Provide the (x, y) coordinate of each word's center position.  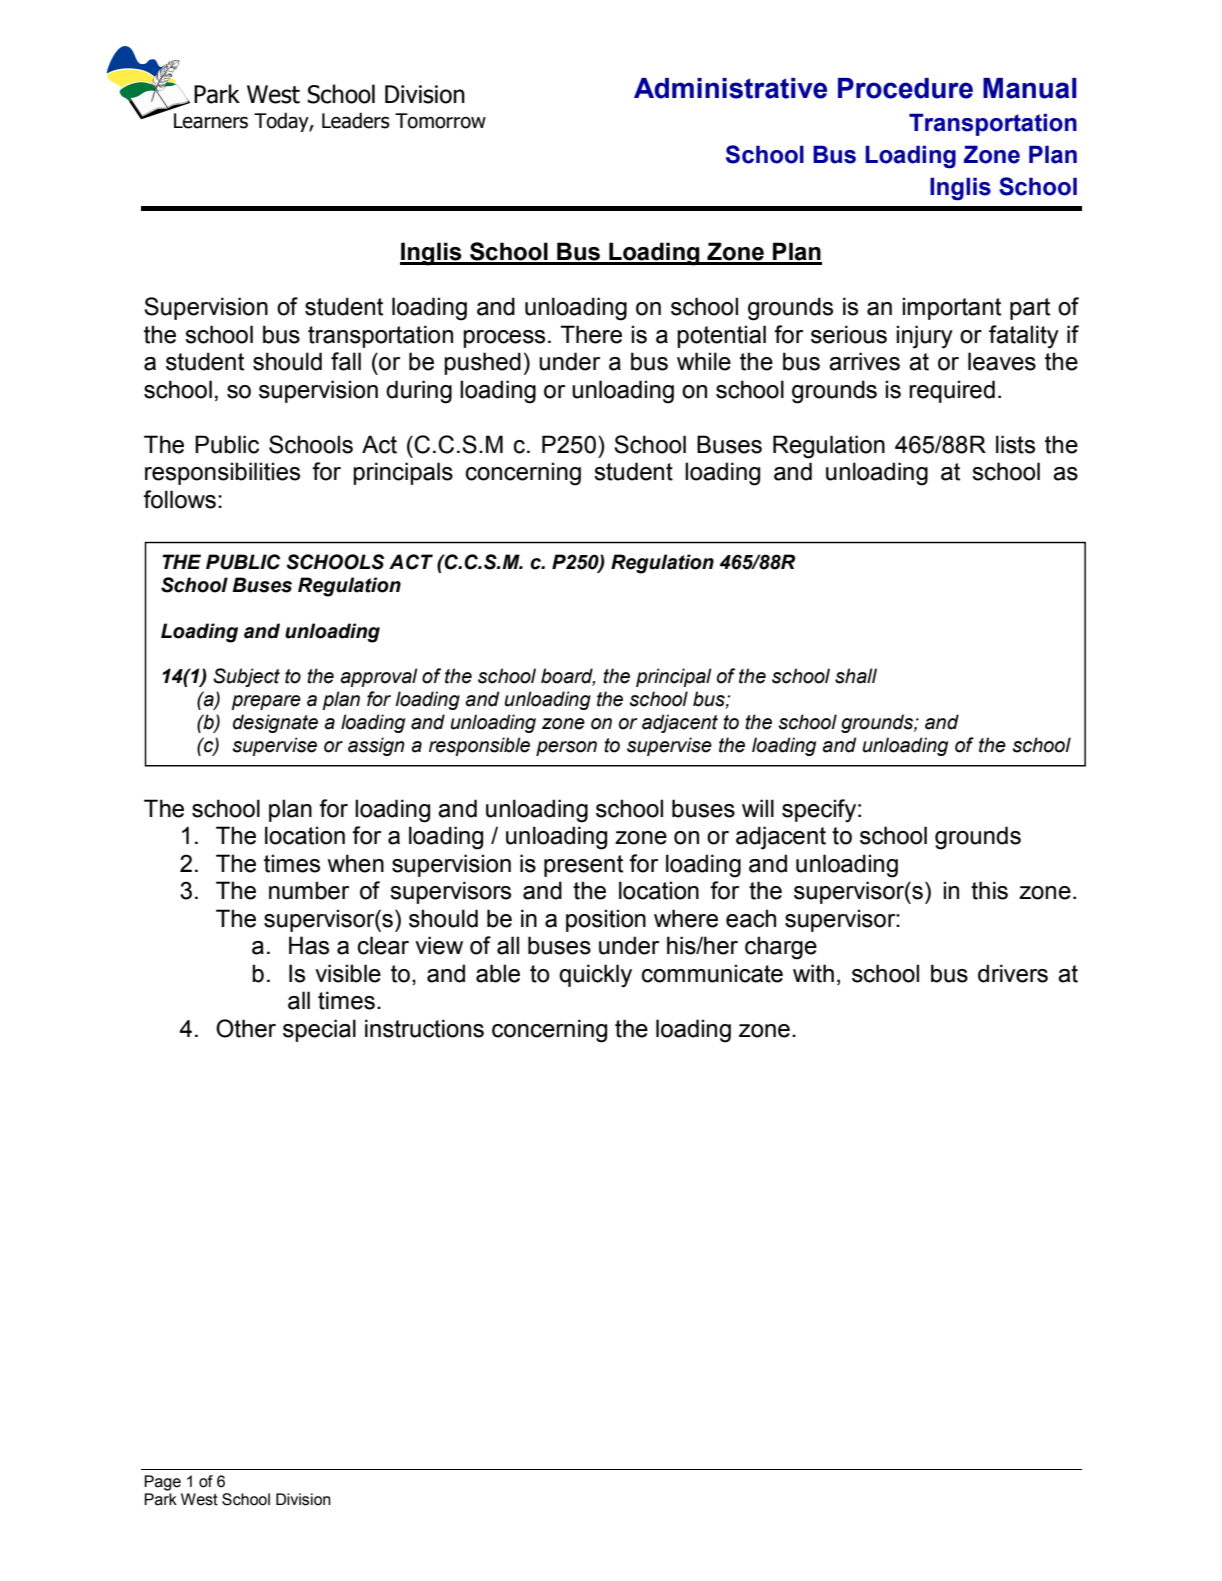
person (566, 748)
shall (856, 676)
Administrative (730, 88)
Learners (211, 121)
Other (246, 1028)
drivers (1013, 973)
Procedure (905, 88)
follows (179, 499)
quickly (595, 976)
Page (162, 1483)
